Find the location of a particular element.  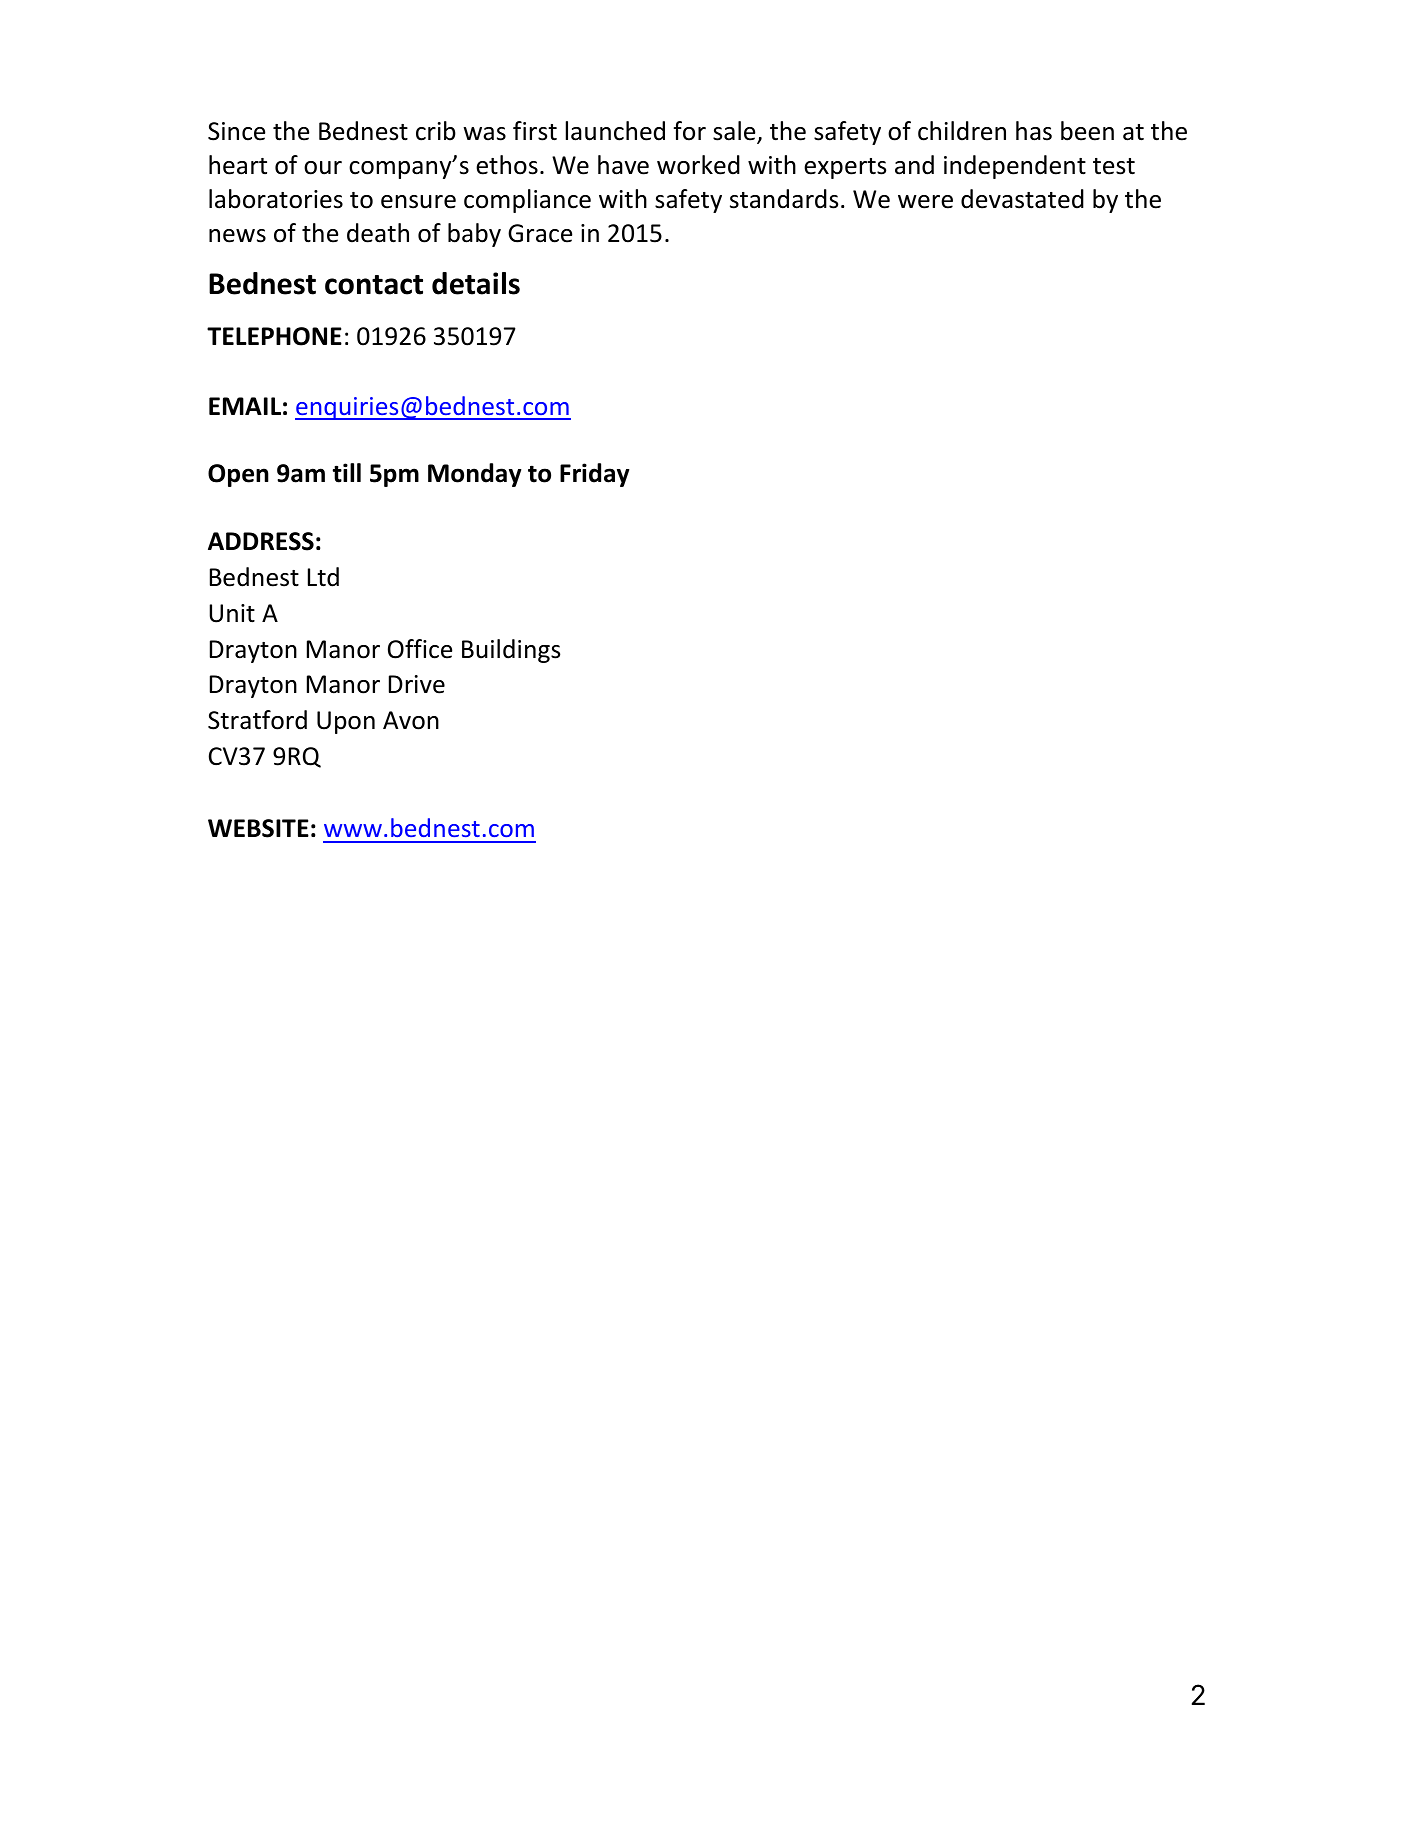

Monday is located at coordinates (475, 475).
